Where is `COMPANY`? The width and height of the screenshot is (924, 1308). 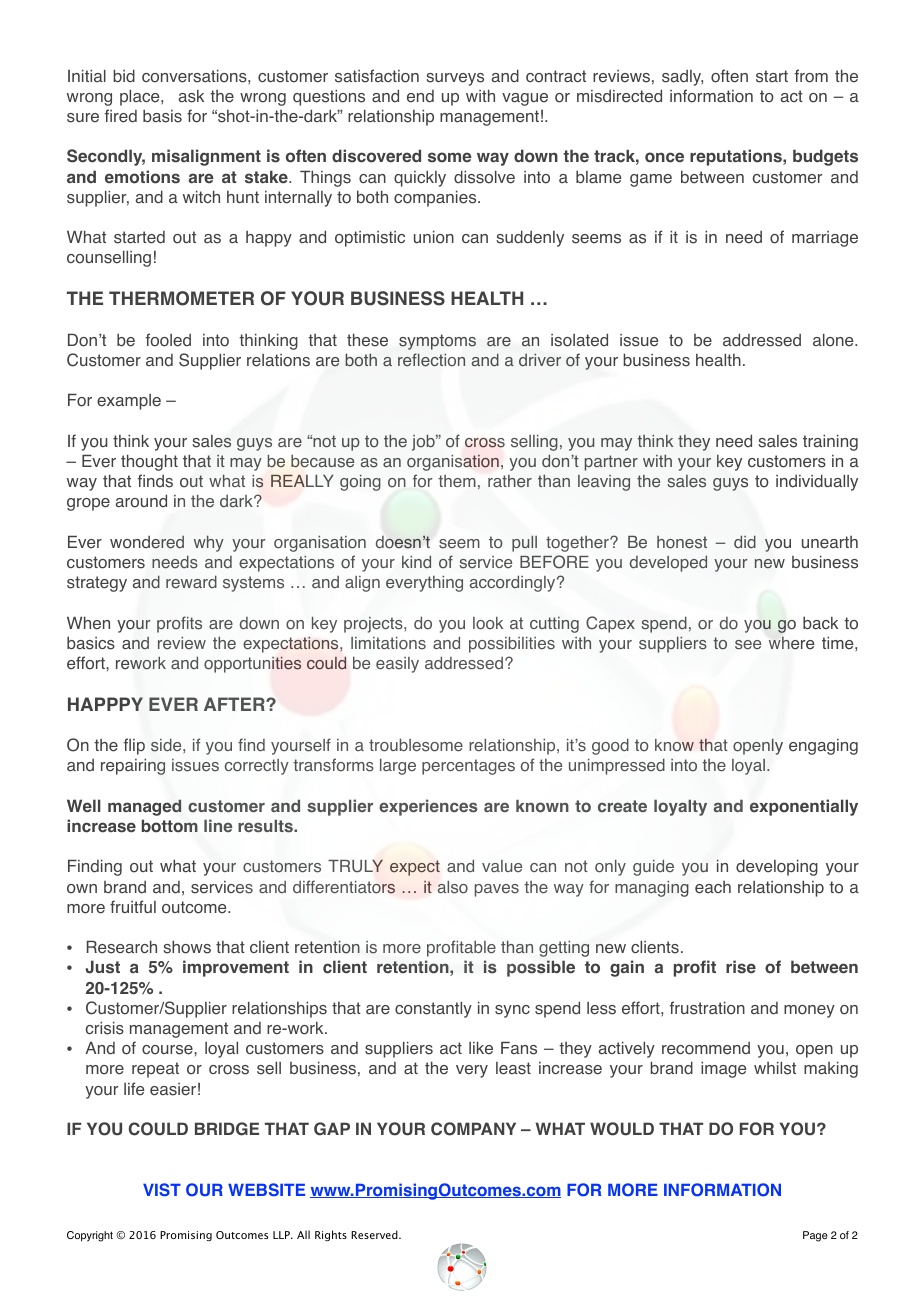 COMPANY is located at coordinates (473, 1129).
